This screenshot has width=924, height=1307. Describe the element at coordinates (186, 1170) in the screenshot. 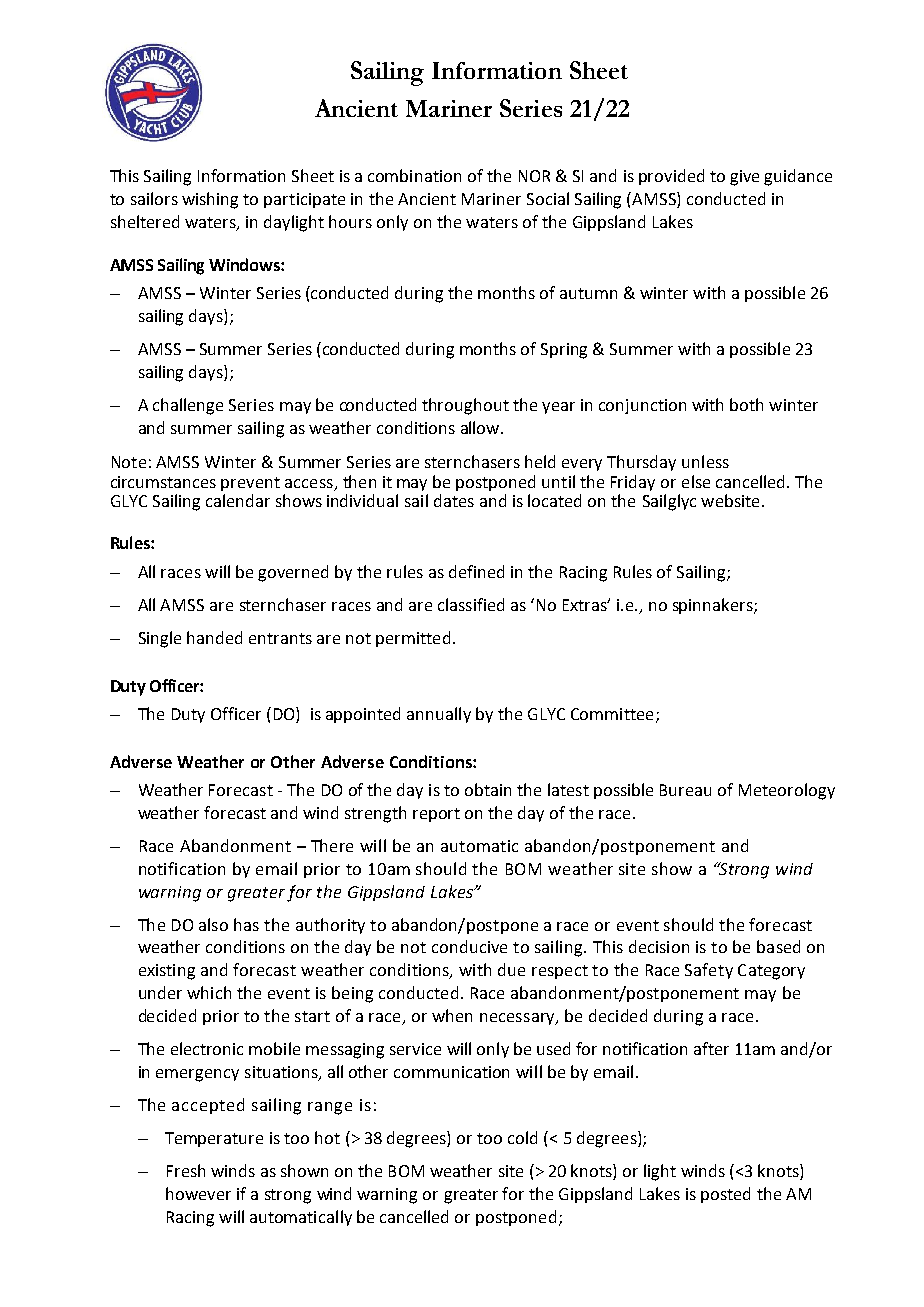

I see `Fresh` at that location.
